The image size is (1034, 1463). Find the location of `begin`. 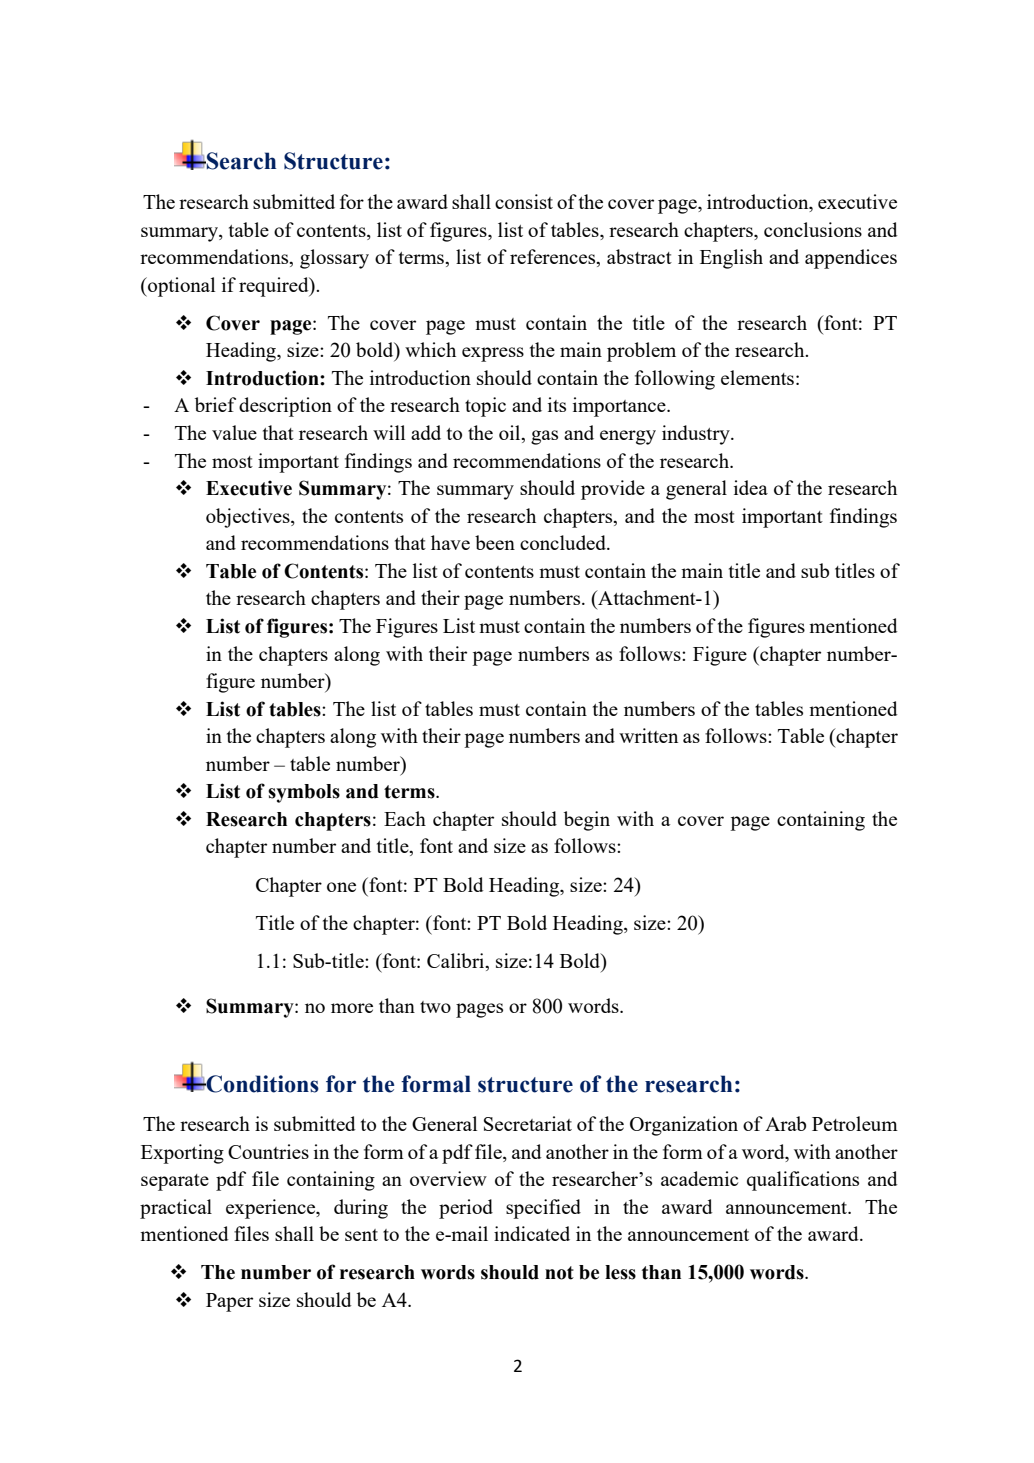

begin is located at coordinates (587, 821).
